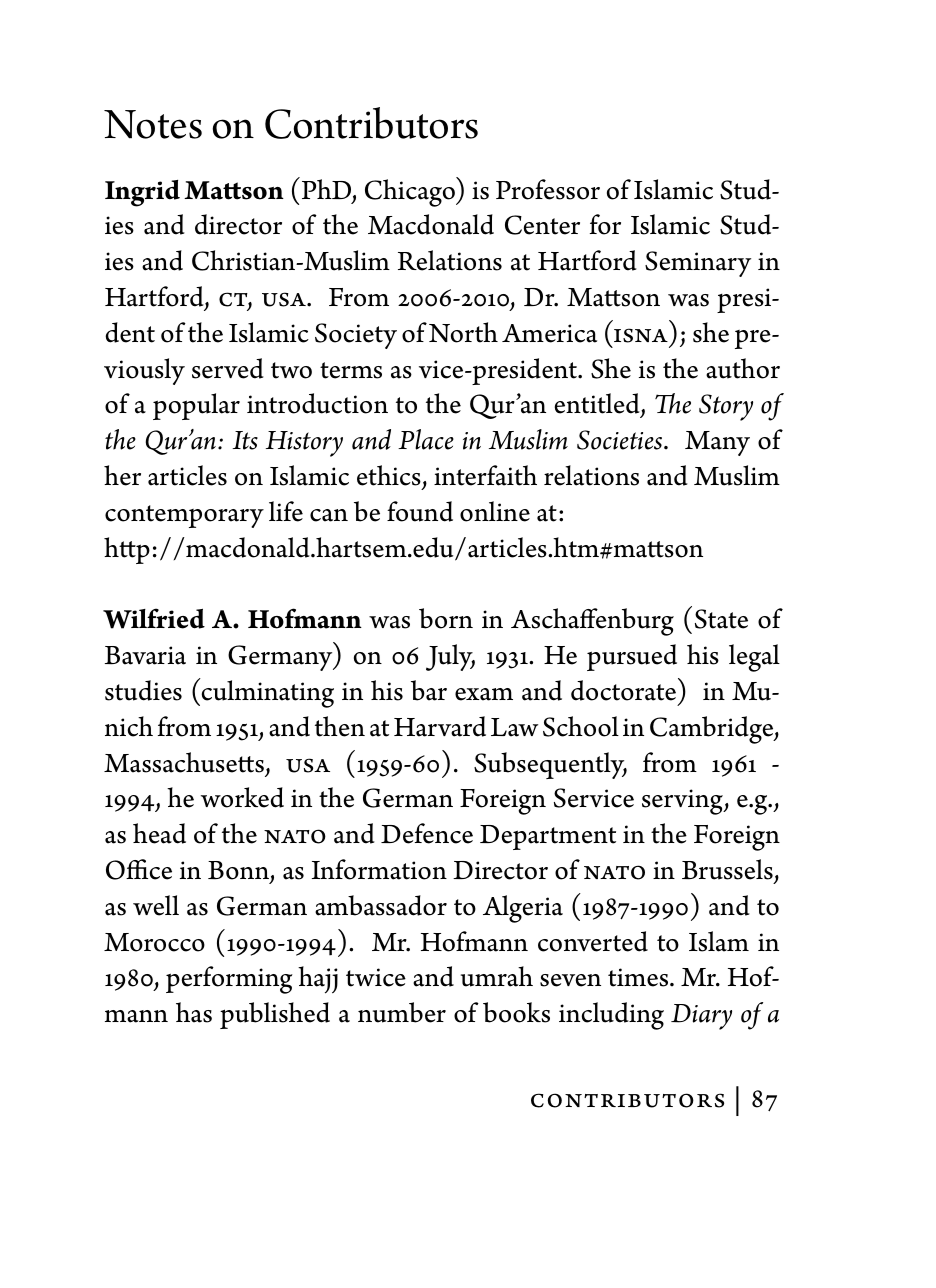  Describe the element at coordinates (721, 619) in the page. I see `State` at that location.
